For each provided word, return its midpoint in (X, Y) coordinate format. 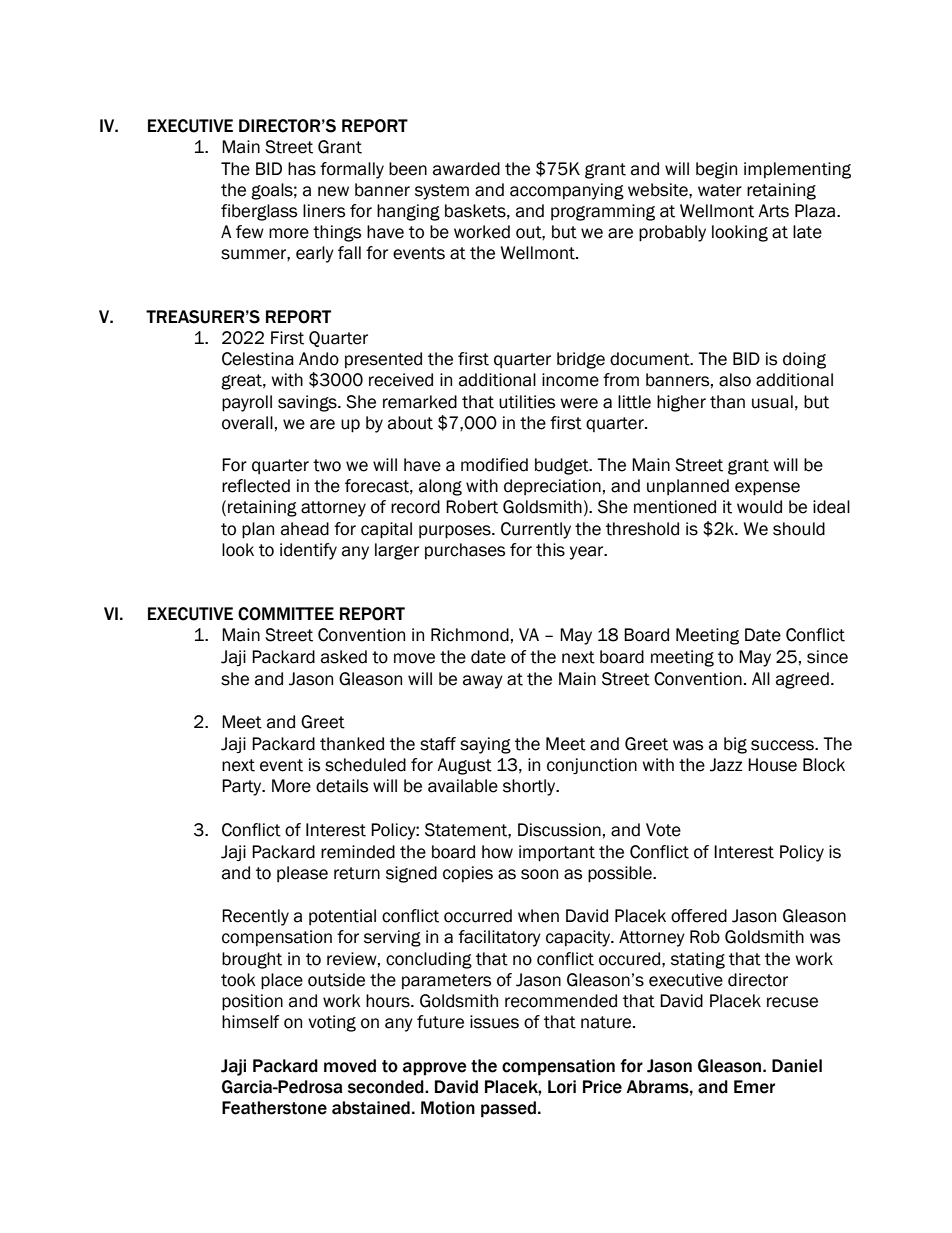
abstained (371, 1108)
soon (539, 874)
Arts (773, 211)
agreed (802, 680)
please (302, 874)
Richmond (470, 635)
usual (772, 402)
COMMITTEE (286, 614)
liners (324, 211)
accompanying (567, 191)
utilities (527, 402)
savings (308, 403)
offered (699, 916)
